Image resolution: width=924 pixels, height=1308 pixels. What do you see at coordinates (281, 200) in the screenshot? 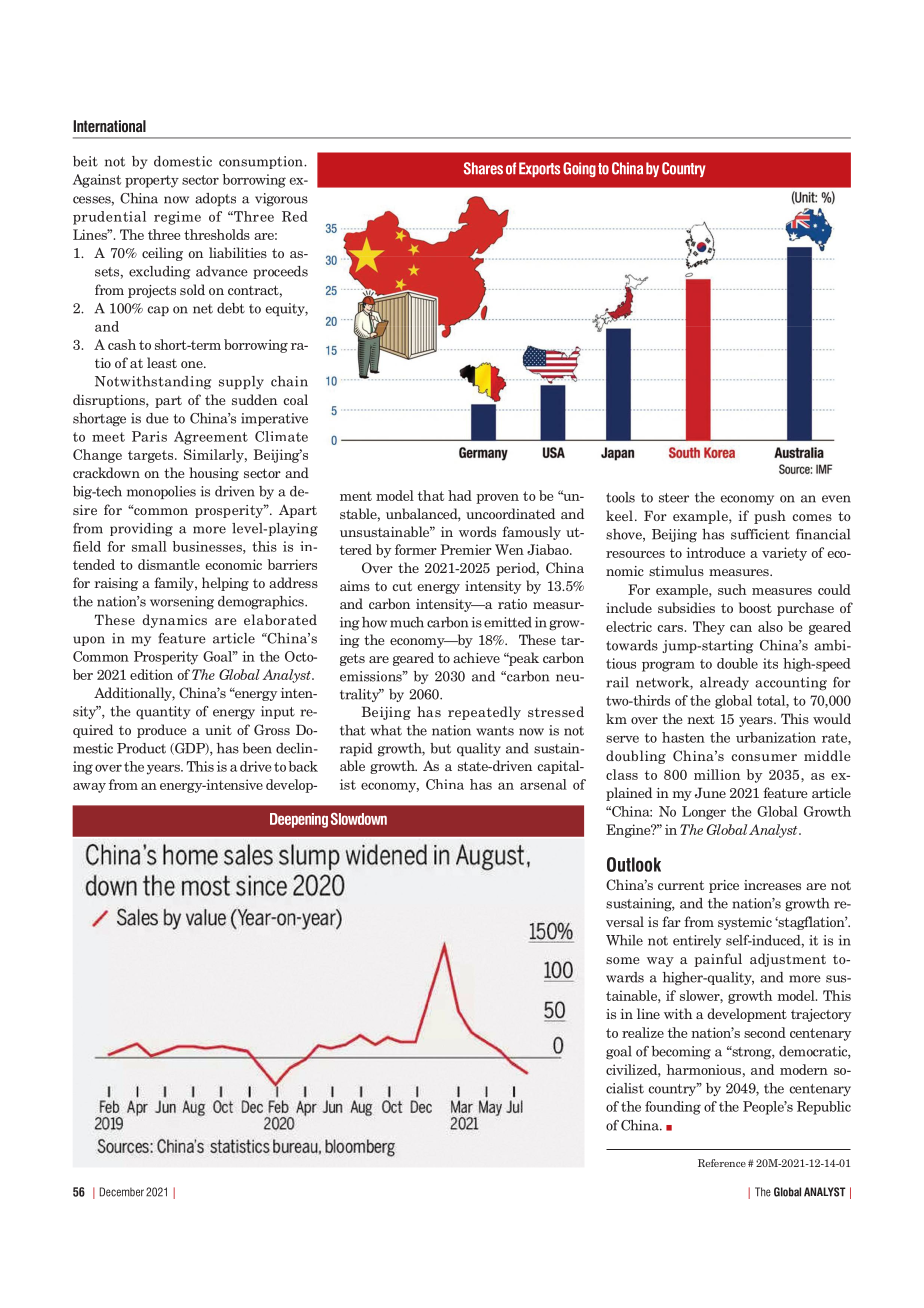
I see `vigorous` at bounding box center [281, 200].
